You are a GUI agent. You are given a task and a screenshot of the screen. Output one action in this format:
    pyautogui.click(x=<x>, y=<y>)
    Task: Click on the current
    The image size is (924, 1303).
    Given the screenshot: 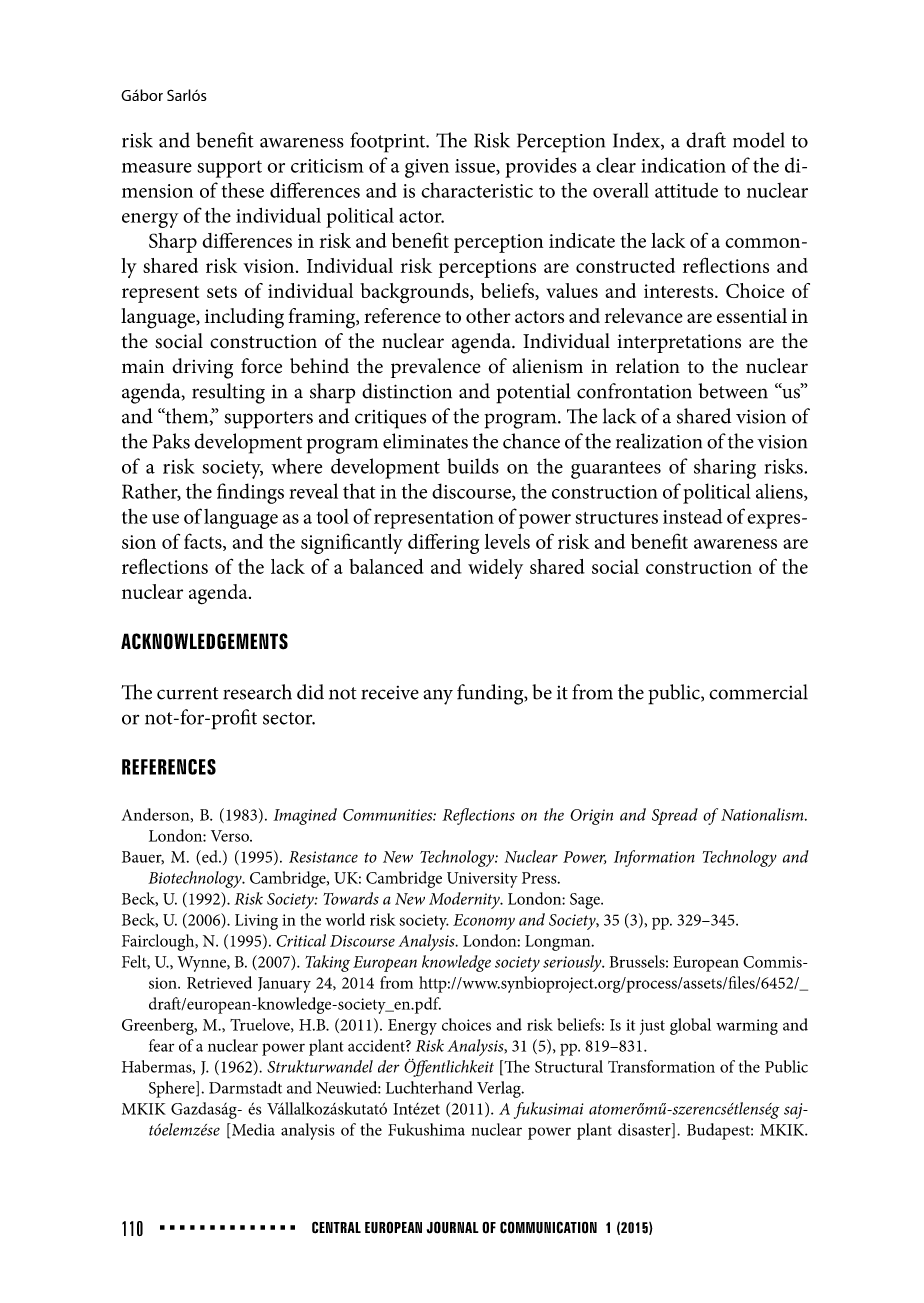 What is the action you would take?
    pyautogui.click(x=187, y=693)
